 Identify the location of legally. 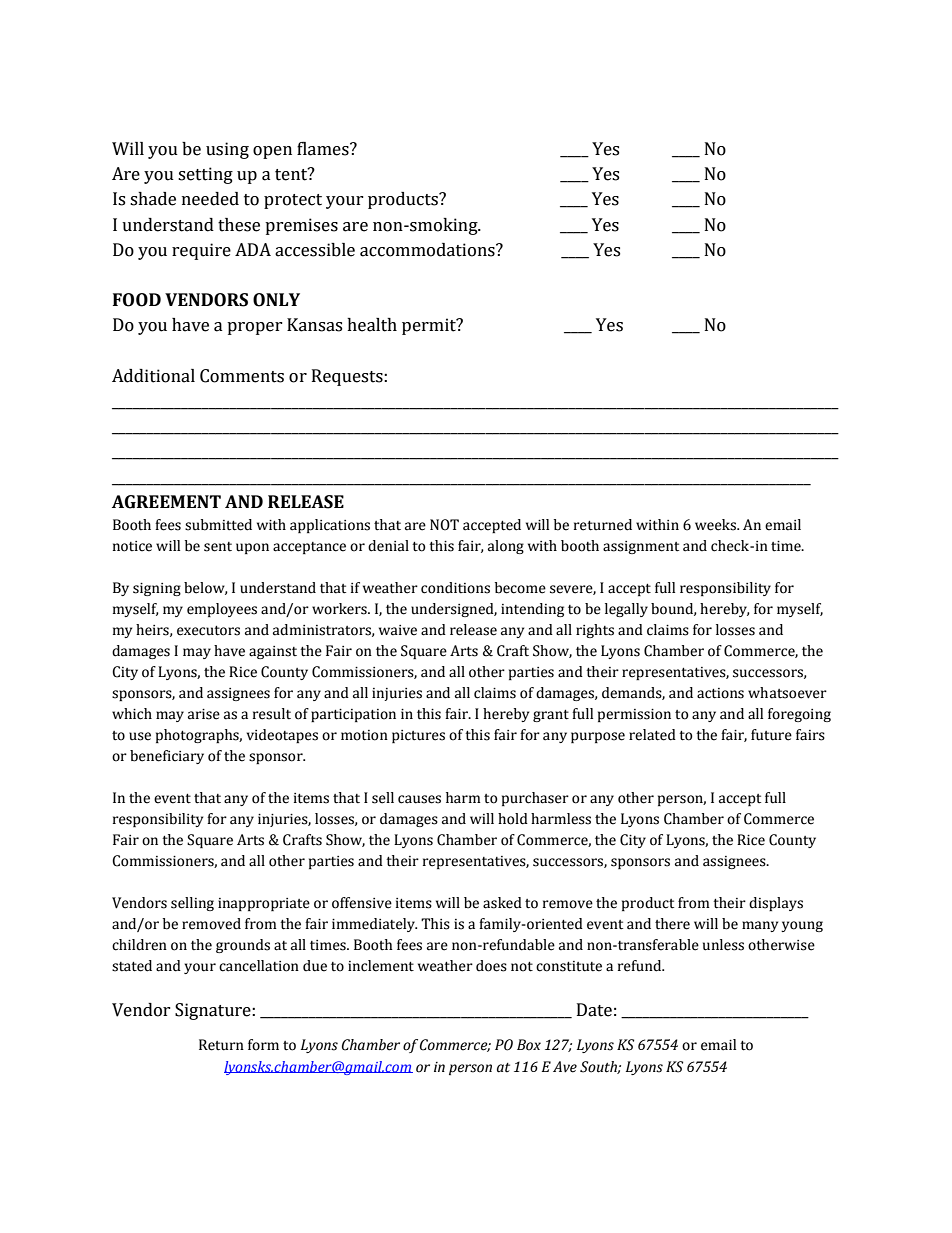
(626, 610).
